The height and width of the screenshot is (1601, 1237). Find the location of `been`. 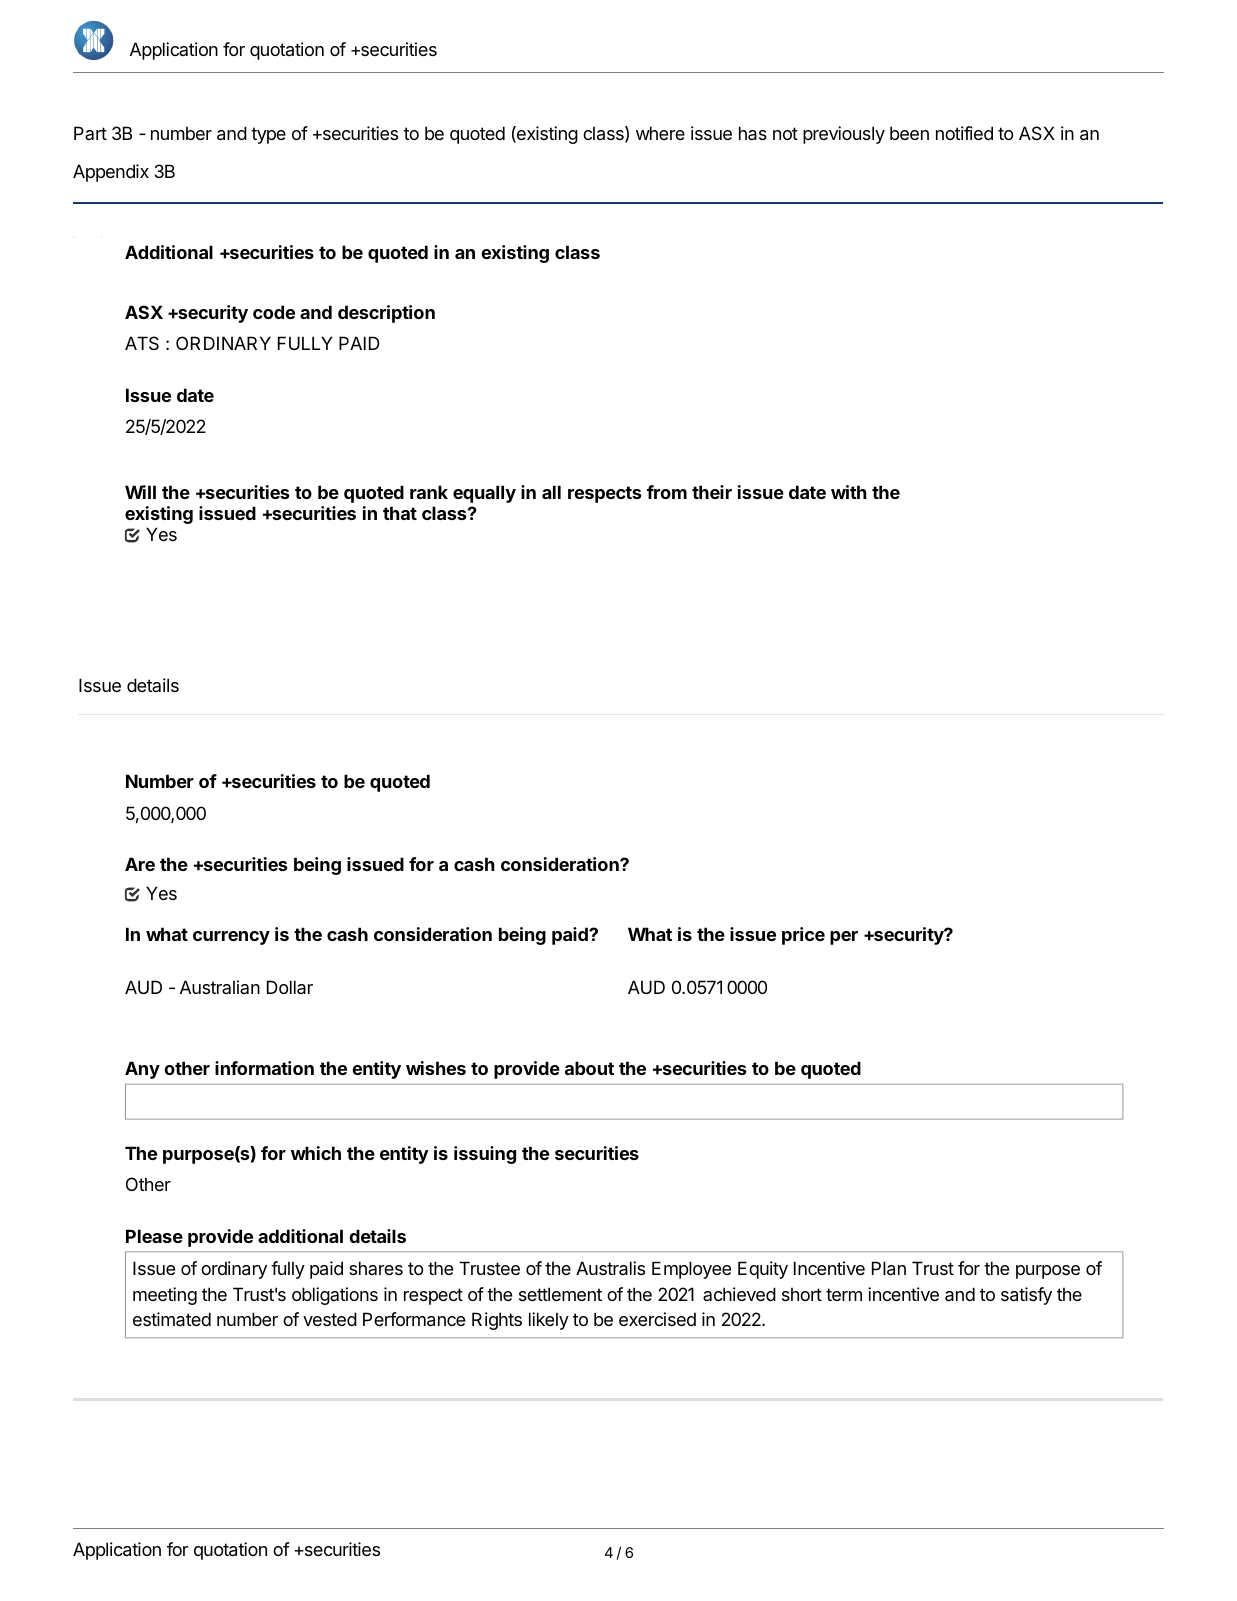

been is located at coordinates (909, 133).
